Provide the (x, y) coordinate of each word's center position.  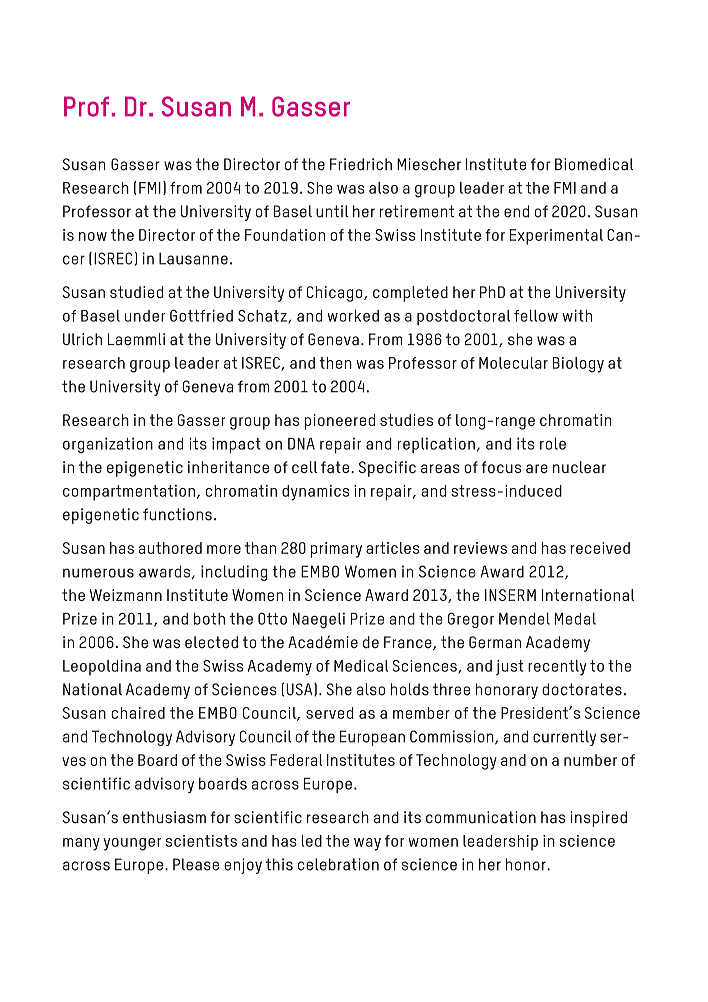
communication (481, 817)
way (367, 844)
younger (132, 844)
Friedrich (361, 164)
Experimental (556, 237)
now (93, 236)
